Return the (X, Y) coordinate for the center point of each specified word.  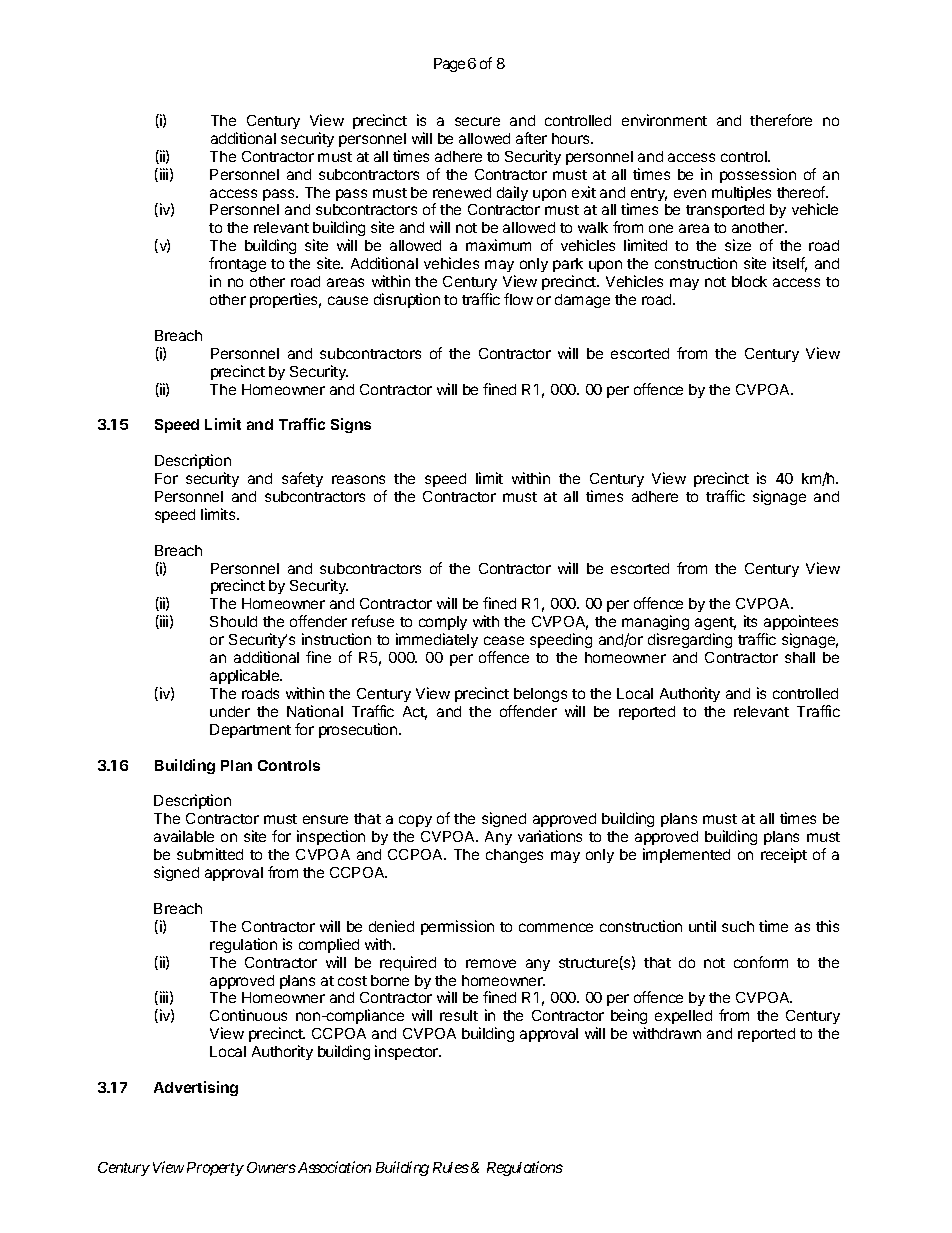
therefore (781, 120)
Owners (271, 1167)
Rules (451, 1167)
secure (477, 121)
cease (504, 640)
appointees (800, 624)
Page (449, 65)
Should (233, 621)
